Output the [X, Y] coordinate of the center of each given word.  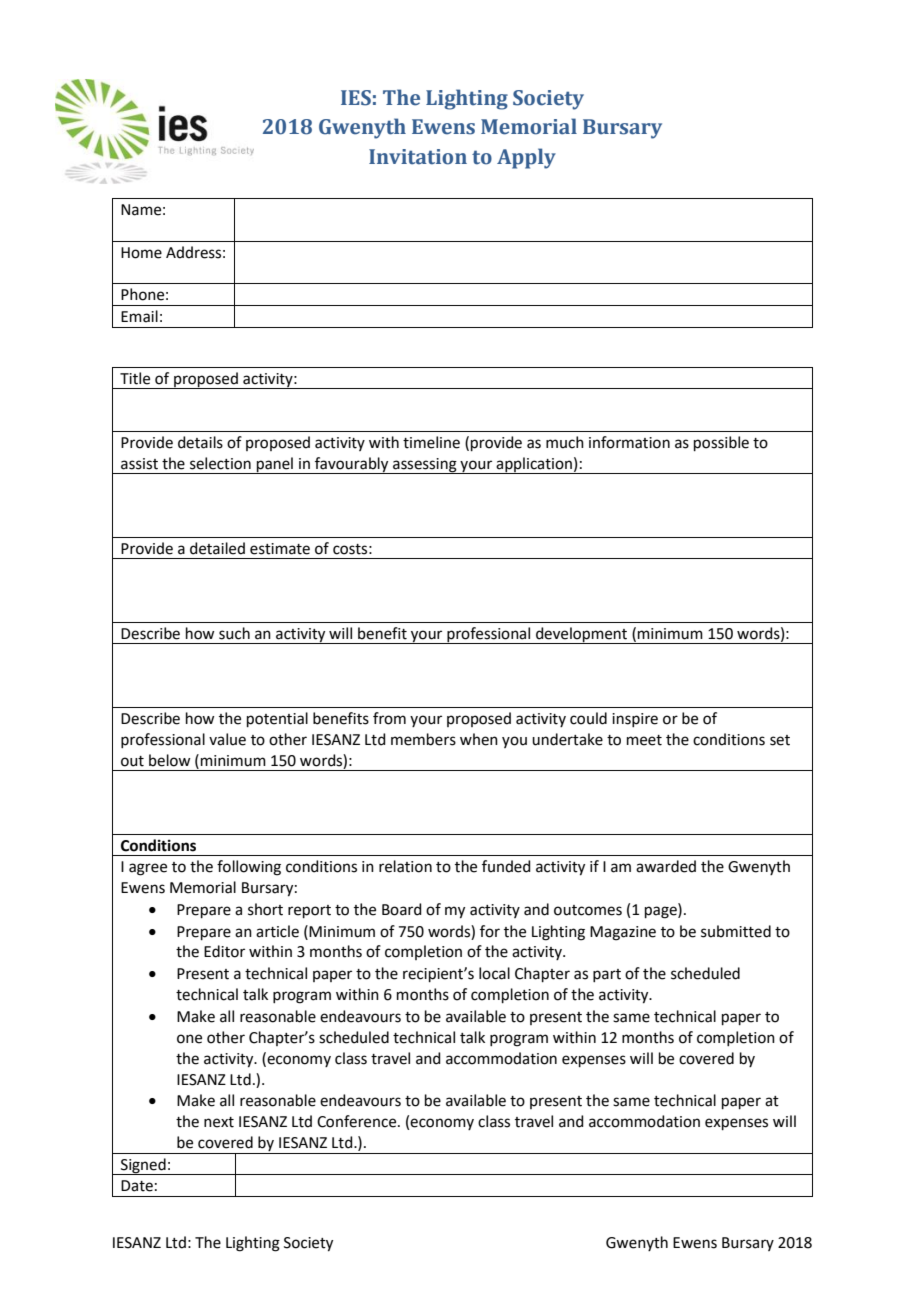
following [249, 868]
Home [141, 253]
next [219, 1122]
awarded [666, 866]
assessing [425, 466]
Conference [358, 1121]
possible [721, 443]
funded [506, 866]
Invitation [418, 157]
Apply [526, 158]
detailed [217, 548]
